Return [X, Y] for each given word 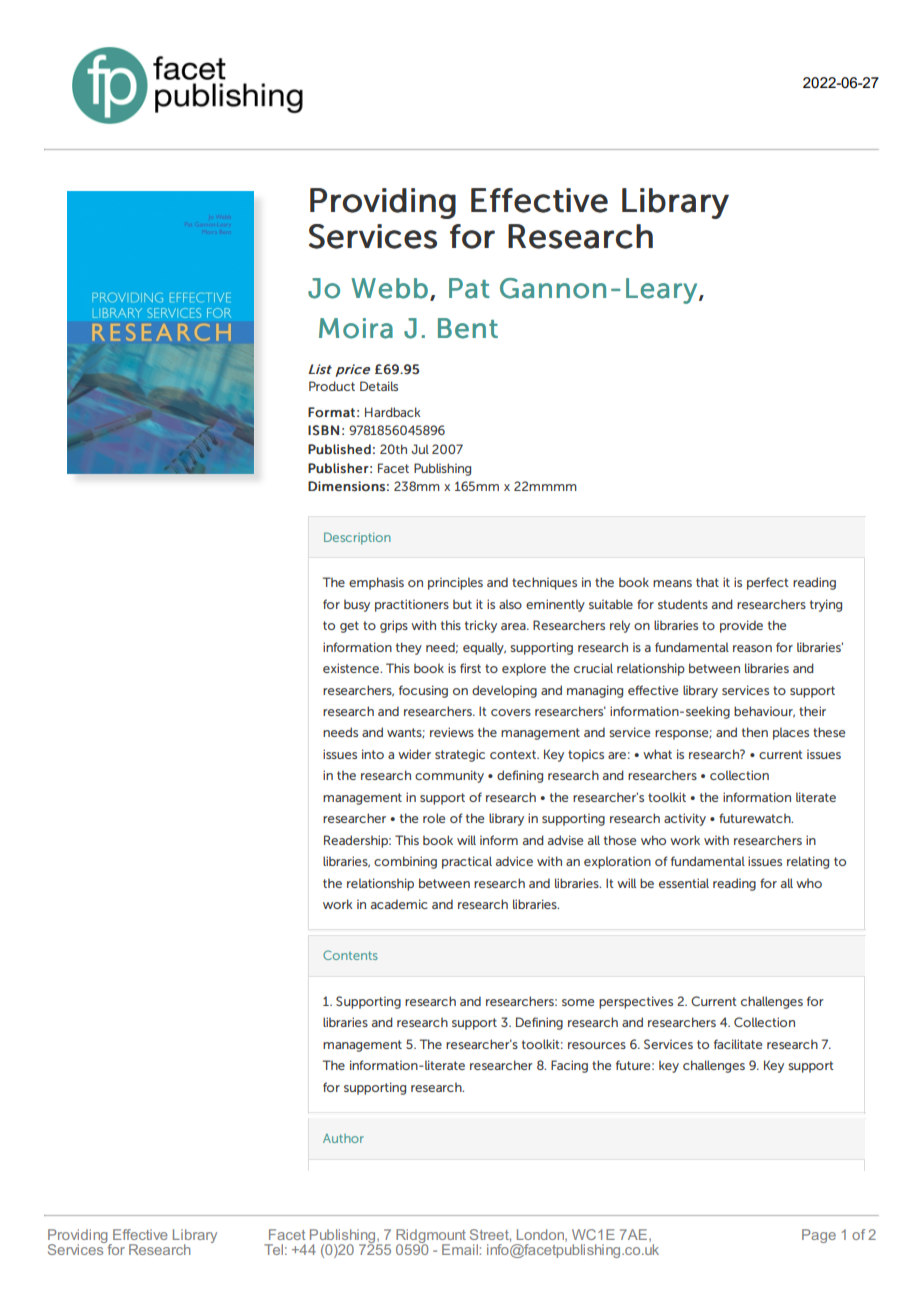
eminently [555, 605]
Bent [468, 328]
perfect [768, 583]
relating [808, 862]
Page [819, 1236]
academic [399, 904]
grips [394, 626]
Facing [569, 1066]
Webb [389, 288]
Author [343, 1138]
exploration [617, 862]
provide [741, 626]
